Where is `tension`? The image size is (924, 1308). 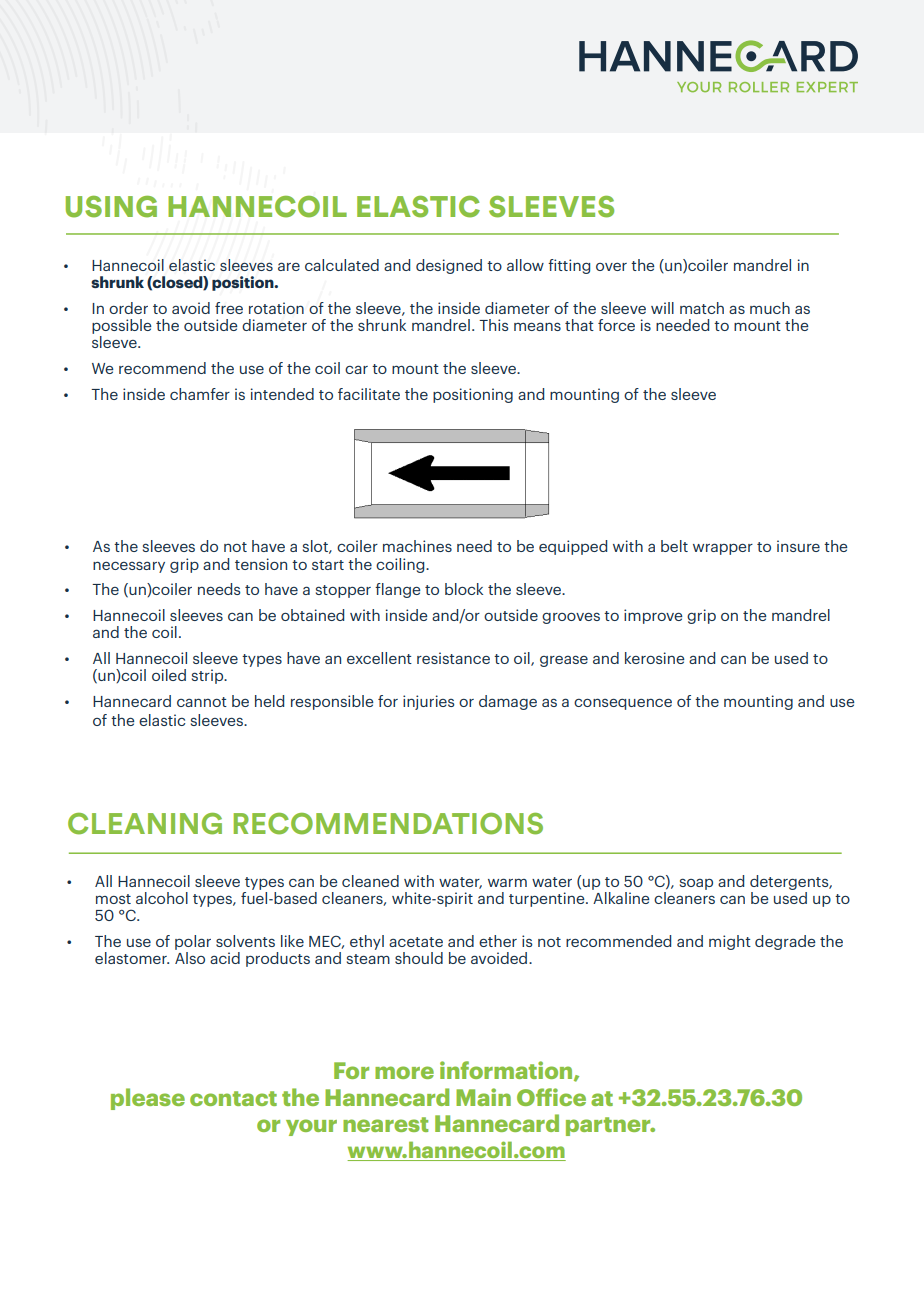 tension is located at coordinates (261, 564).
